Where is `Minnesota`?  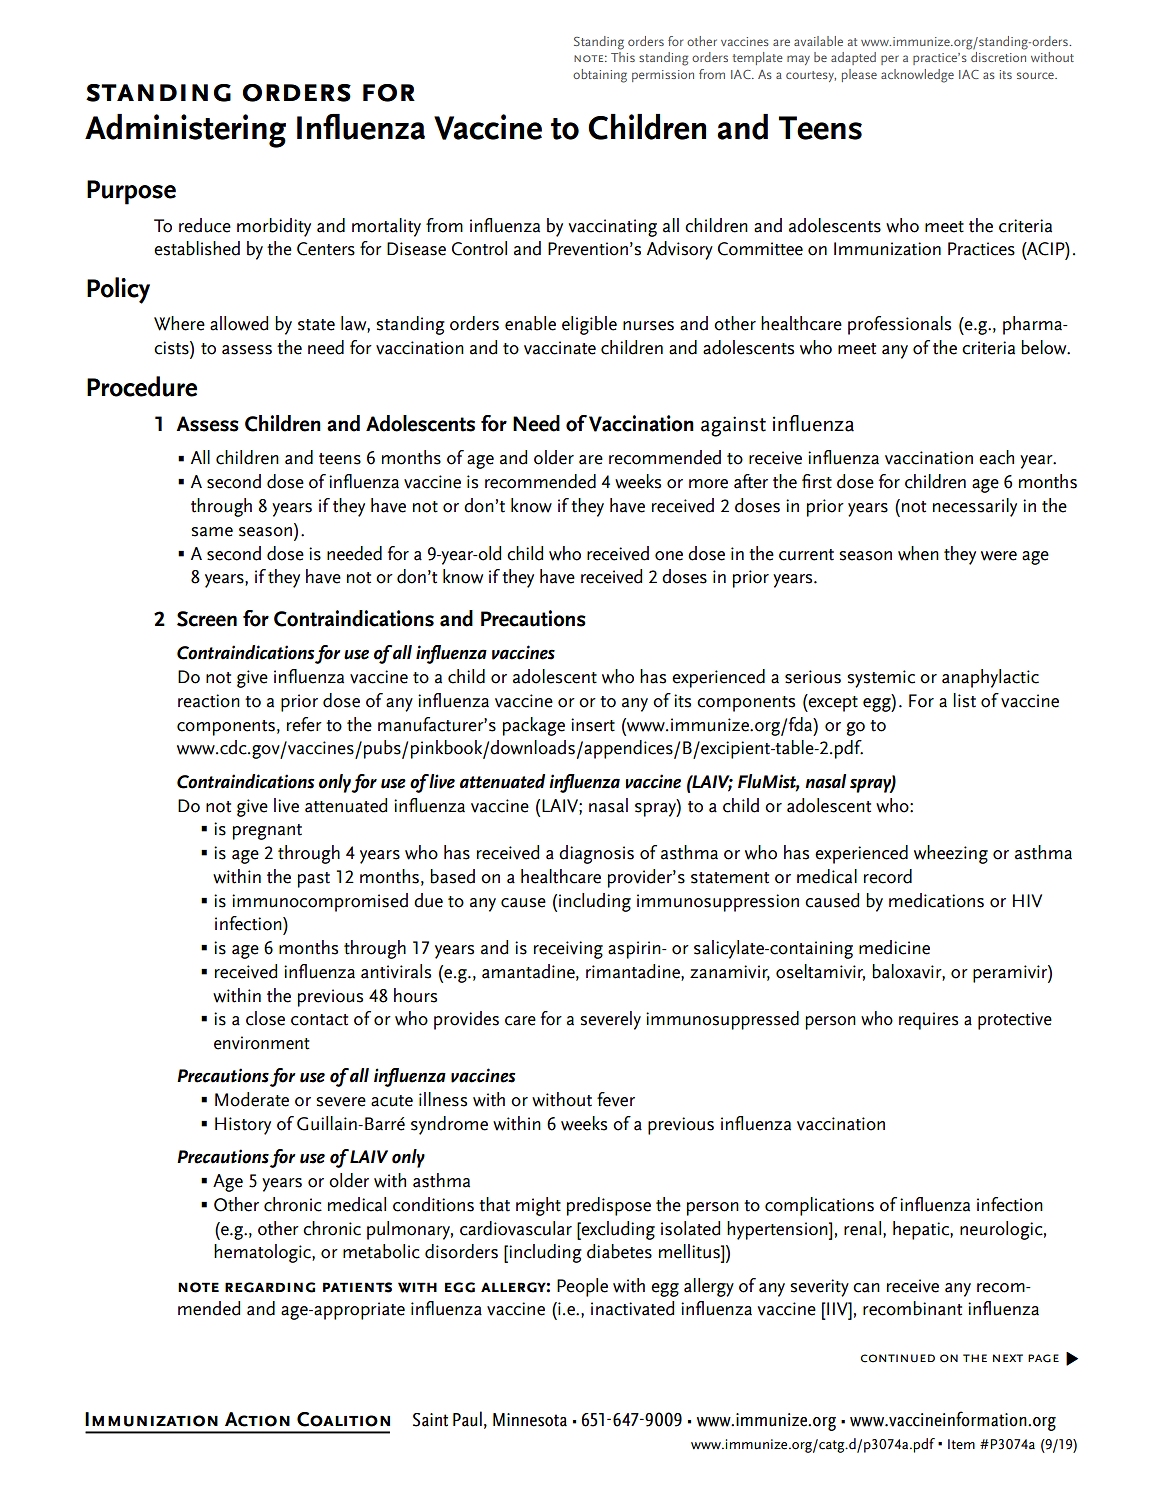
Minnesota is located at coordinates (530, 1420).
